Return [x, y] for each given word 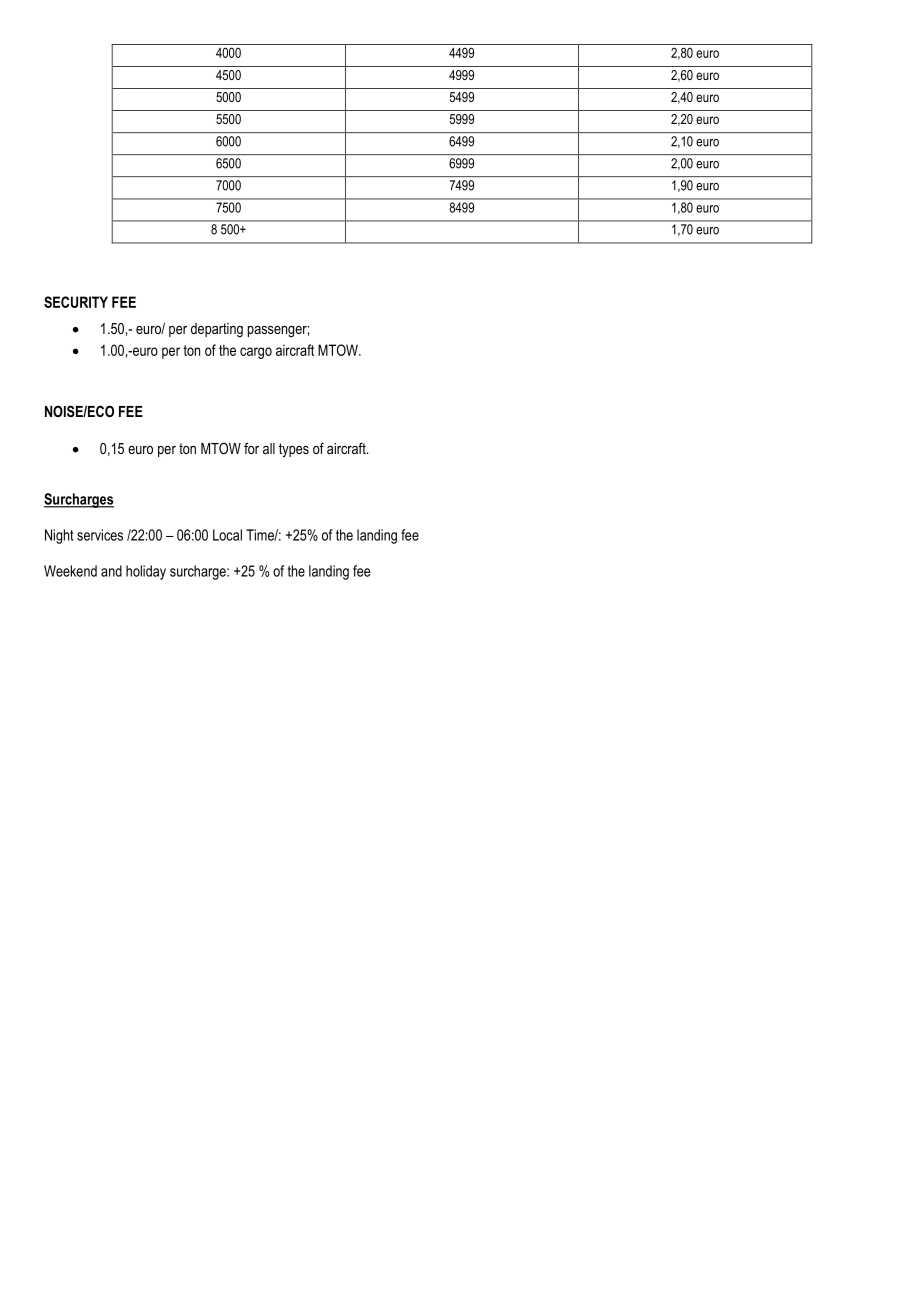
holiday [146, 572]
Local [227, 535]
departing [217, 330]
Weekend [70, 571]
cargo [256, 353]
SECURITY [76, 302]
